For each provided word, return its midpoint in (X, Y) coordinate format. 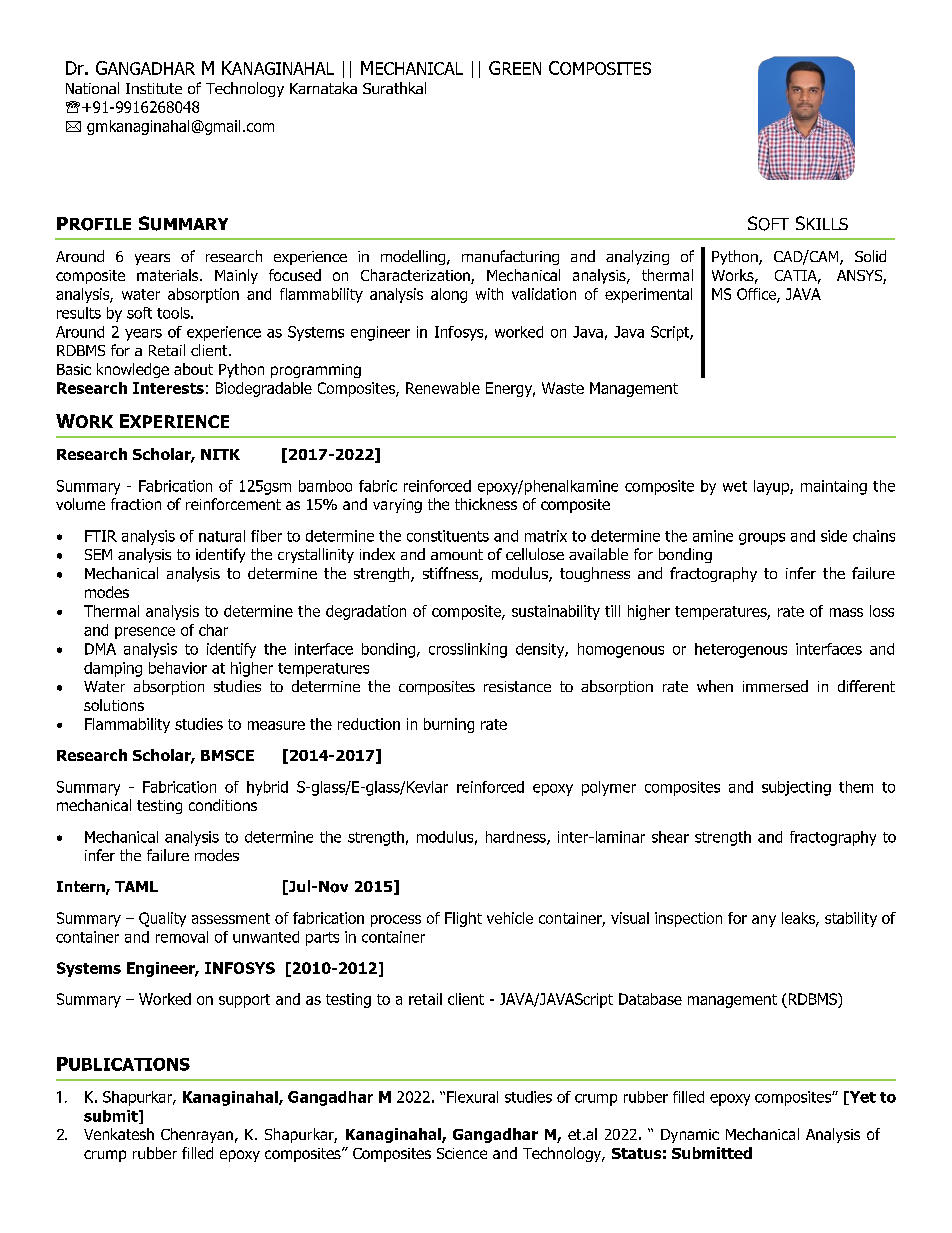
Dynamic (690, 1136)
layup (772, 487)
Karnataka (323, 88)
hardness (517, 838)
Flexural (472, 1097)
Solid (870, 256)
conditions (223, 805)
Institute (154, 88)
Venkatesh (119, 1134)
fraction (136, 504)
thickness (486, 504)
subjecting (796, 788)
